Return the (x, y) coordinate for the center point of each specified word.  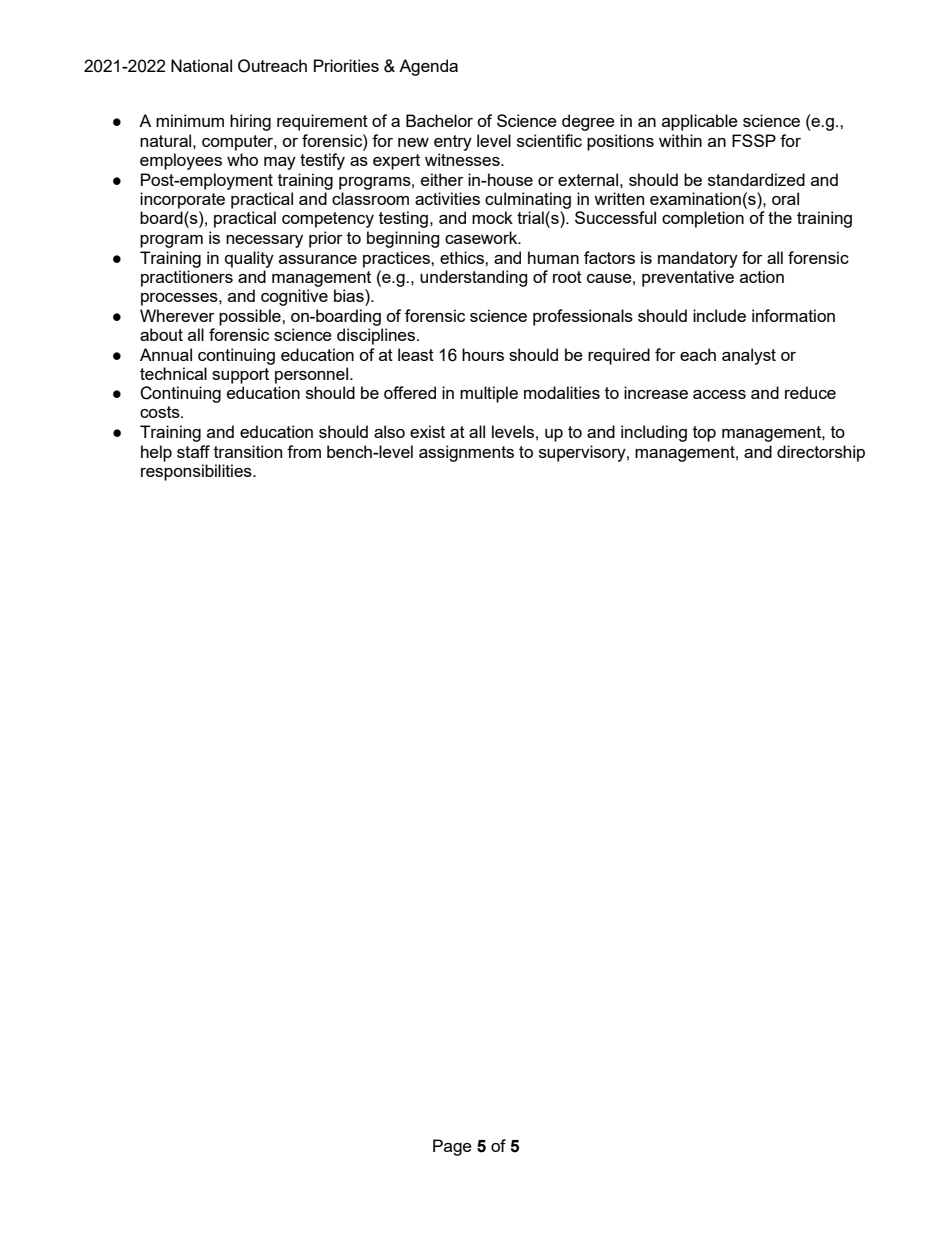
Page (452, 1147)
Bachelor (439, 120)
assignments (466, 453)
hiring (250, 122)
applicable (700, 122)
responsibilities (197, 472)
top (704, 434)
